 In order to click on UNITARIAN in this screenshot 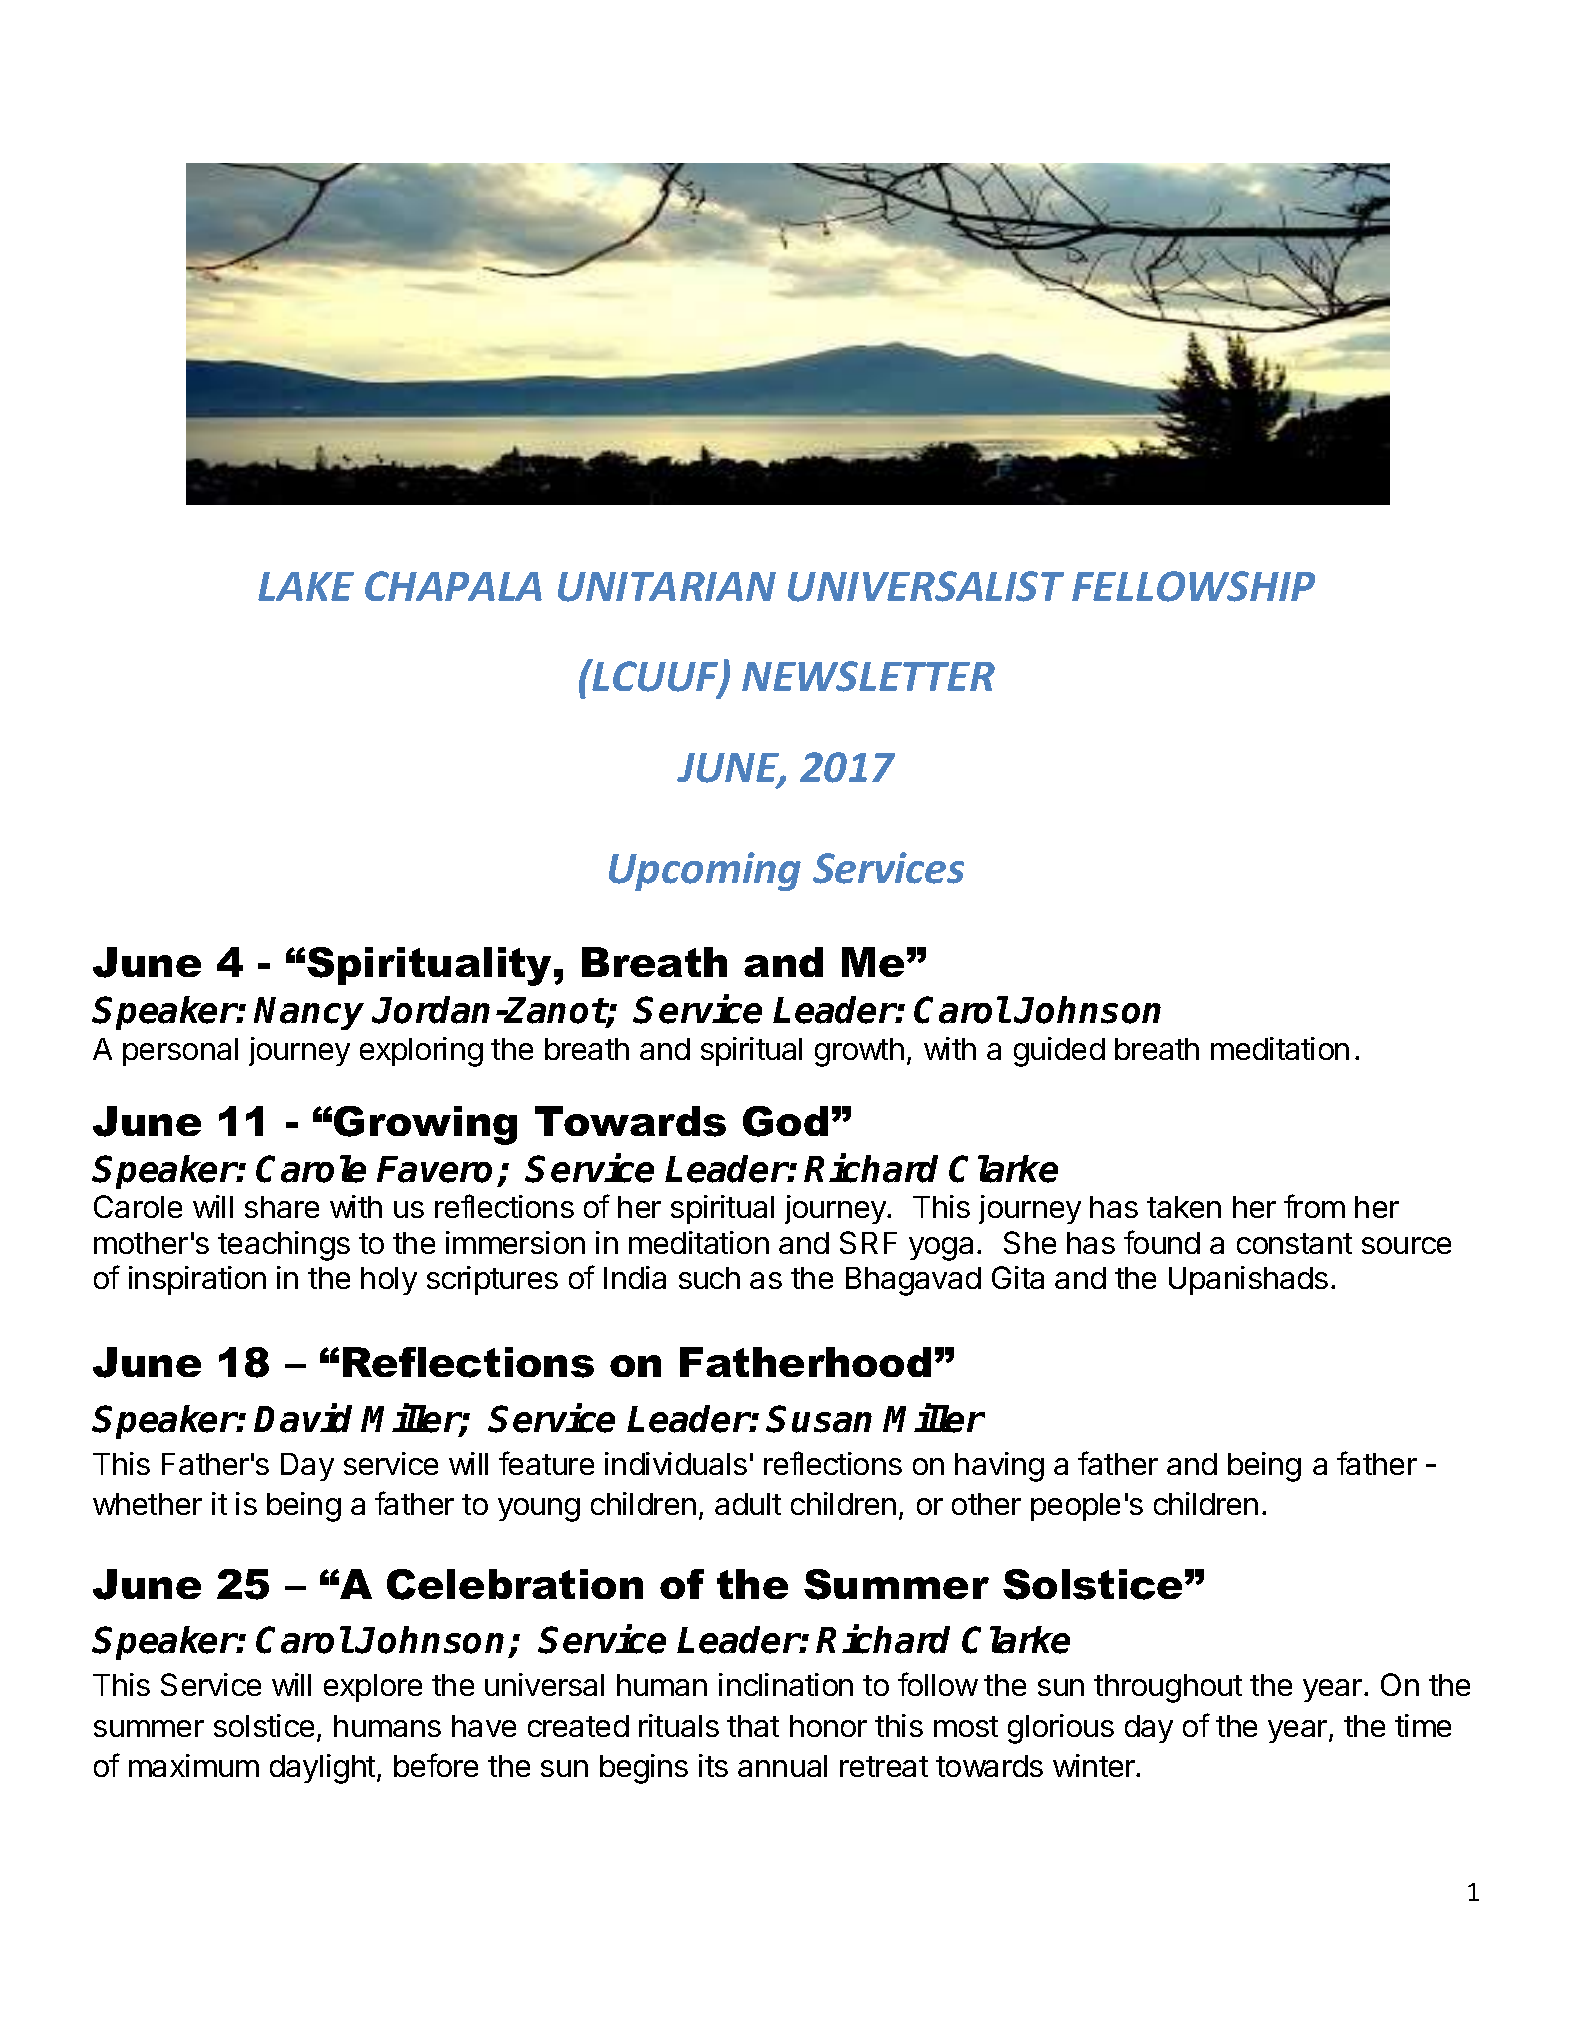, I will do `click(667, 587)`.
